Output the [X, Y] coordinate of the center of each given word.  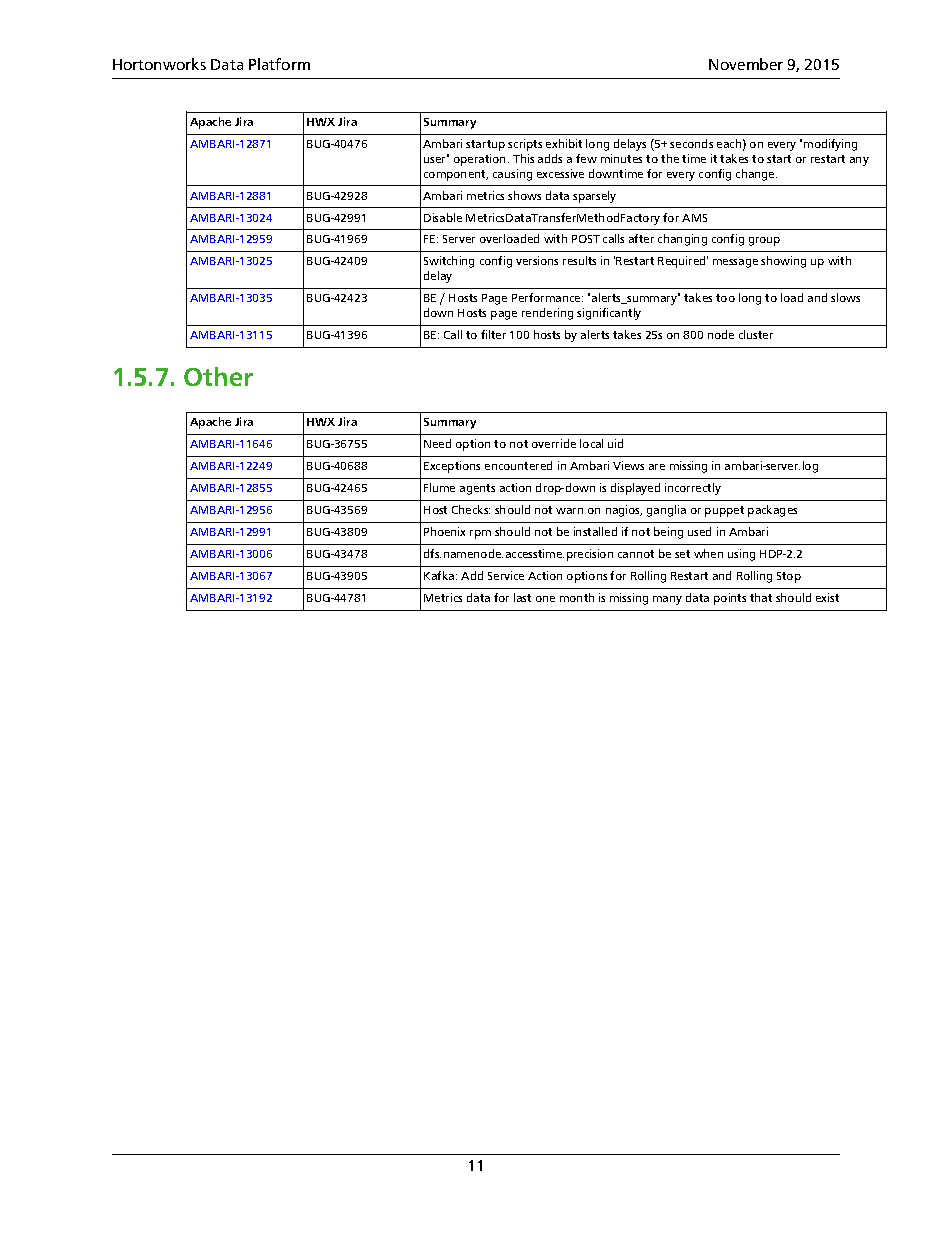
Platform [279, 64]
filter [493, 334]
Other [218, 376]
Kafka [440, 575]
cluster [756, 334]
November [746, 64]
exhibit [564, 143]
